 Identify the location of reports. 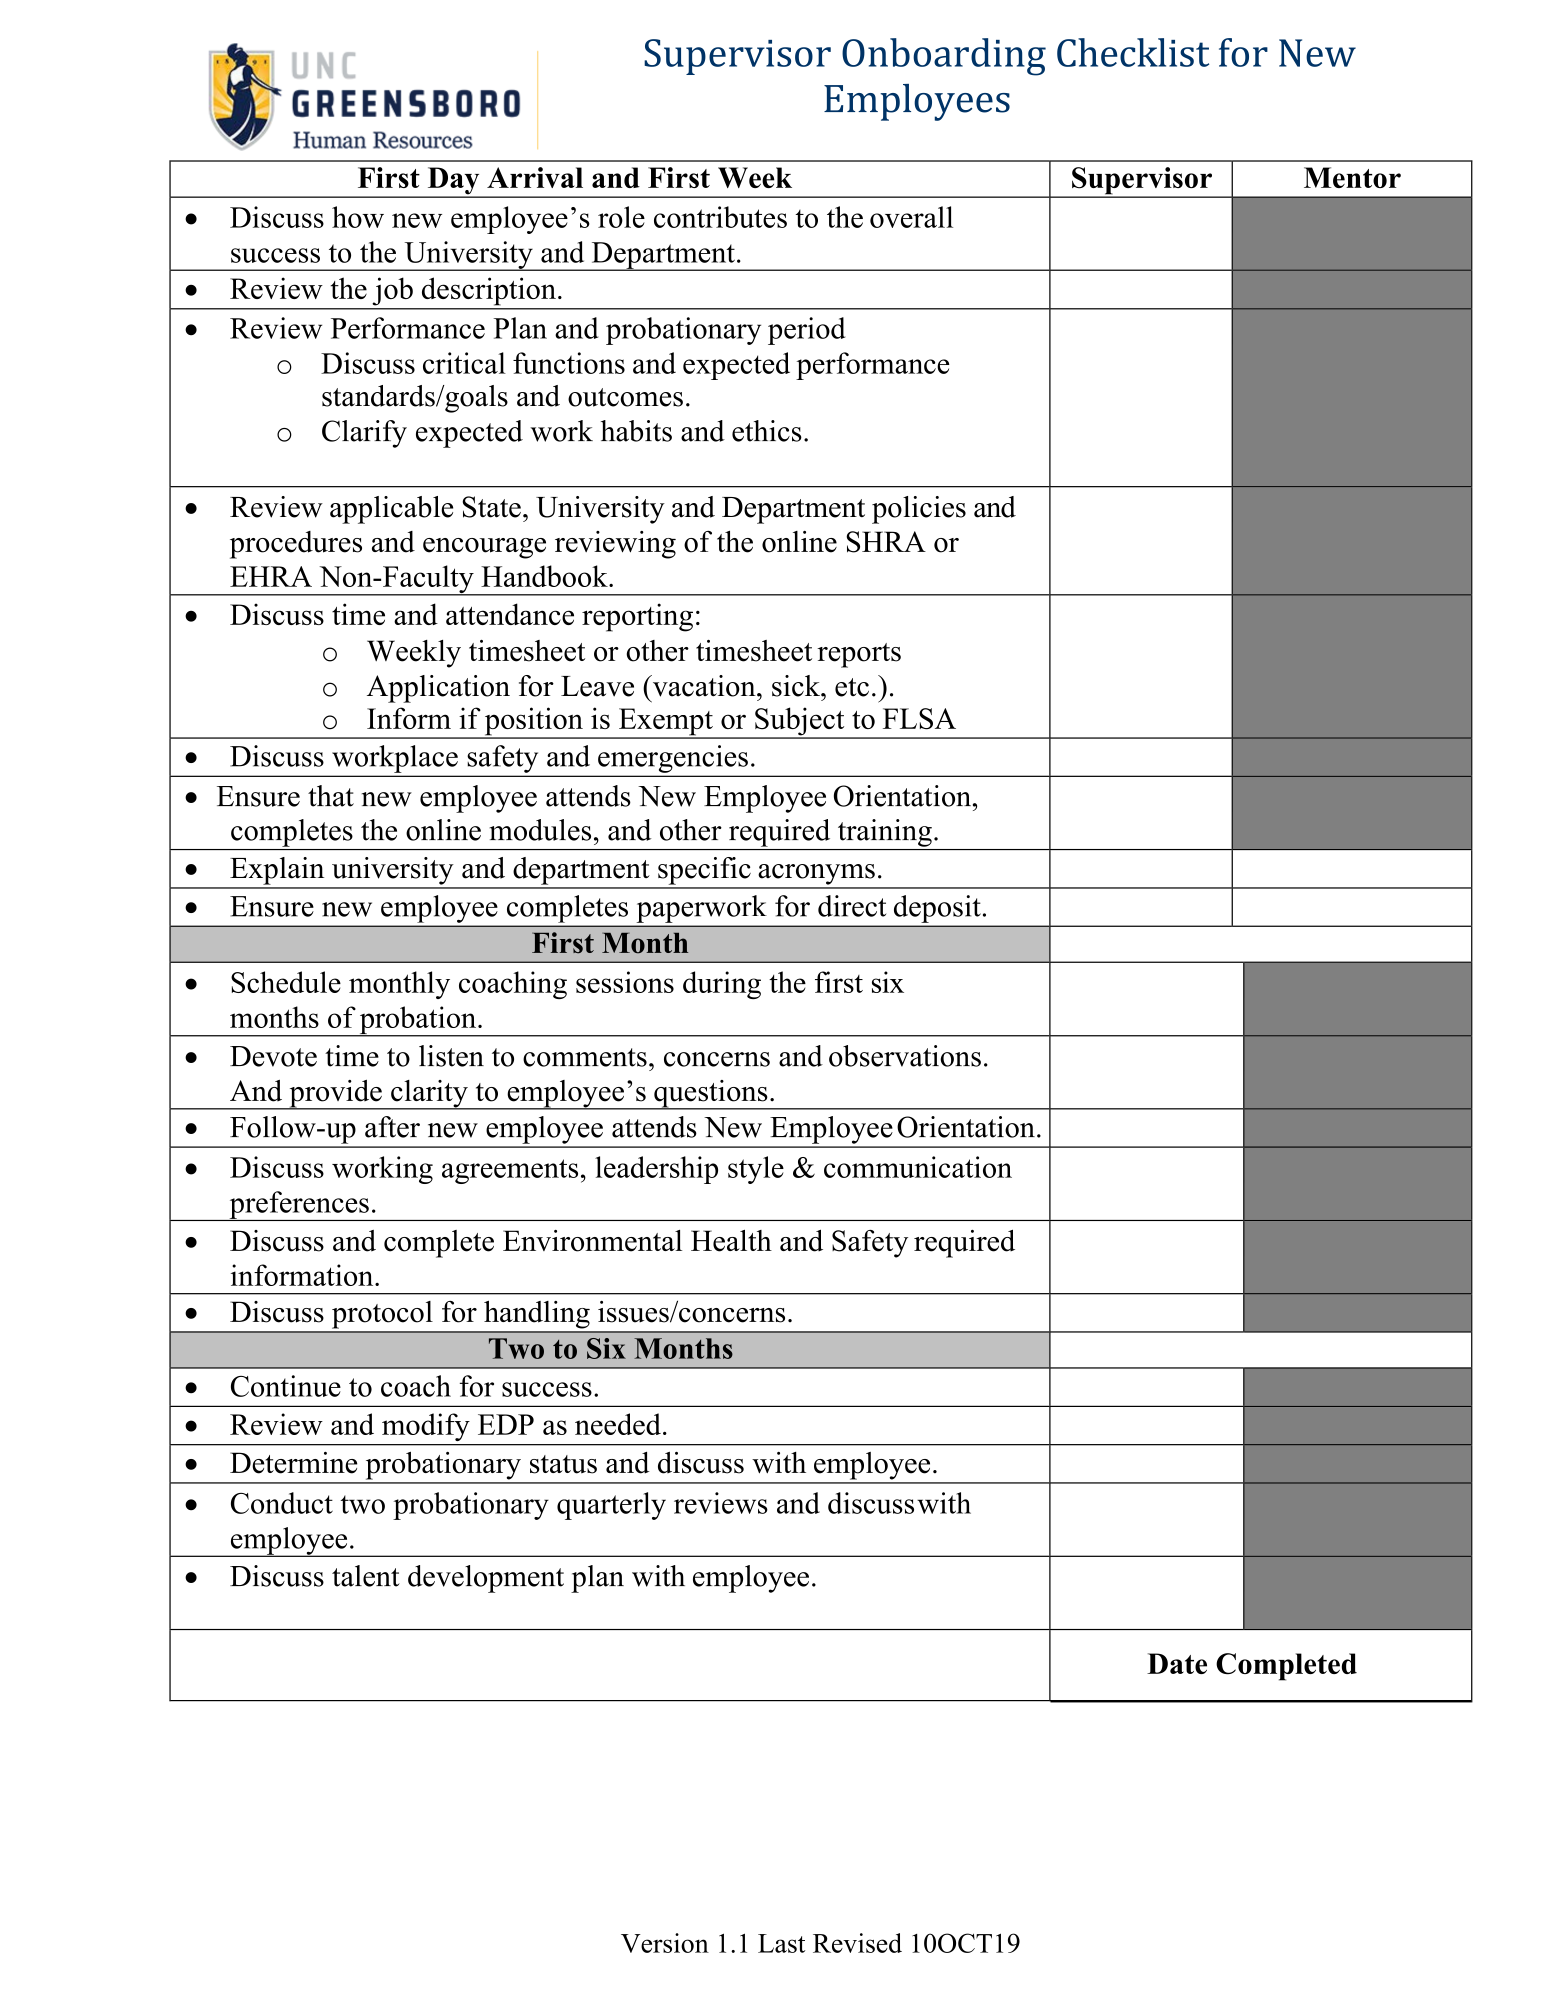
(859, 655).
